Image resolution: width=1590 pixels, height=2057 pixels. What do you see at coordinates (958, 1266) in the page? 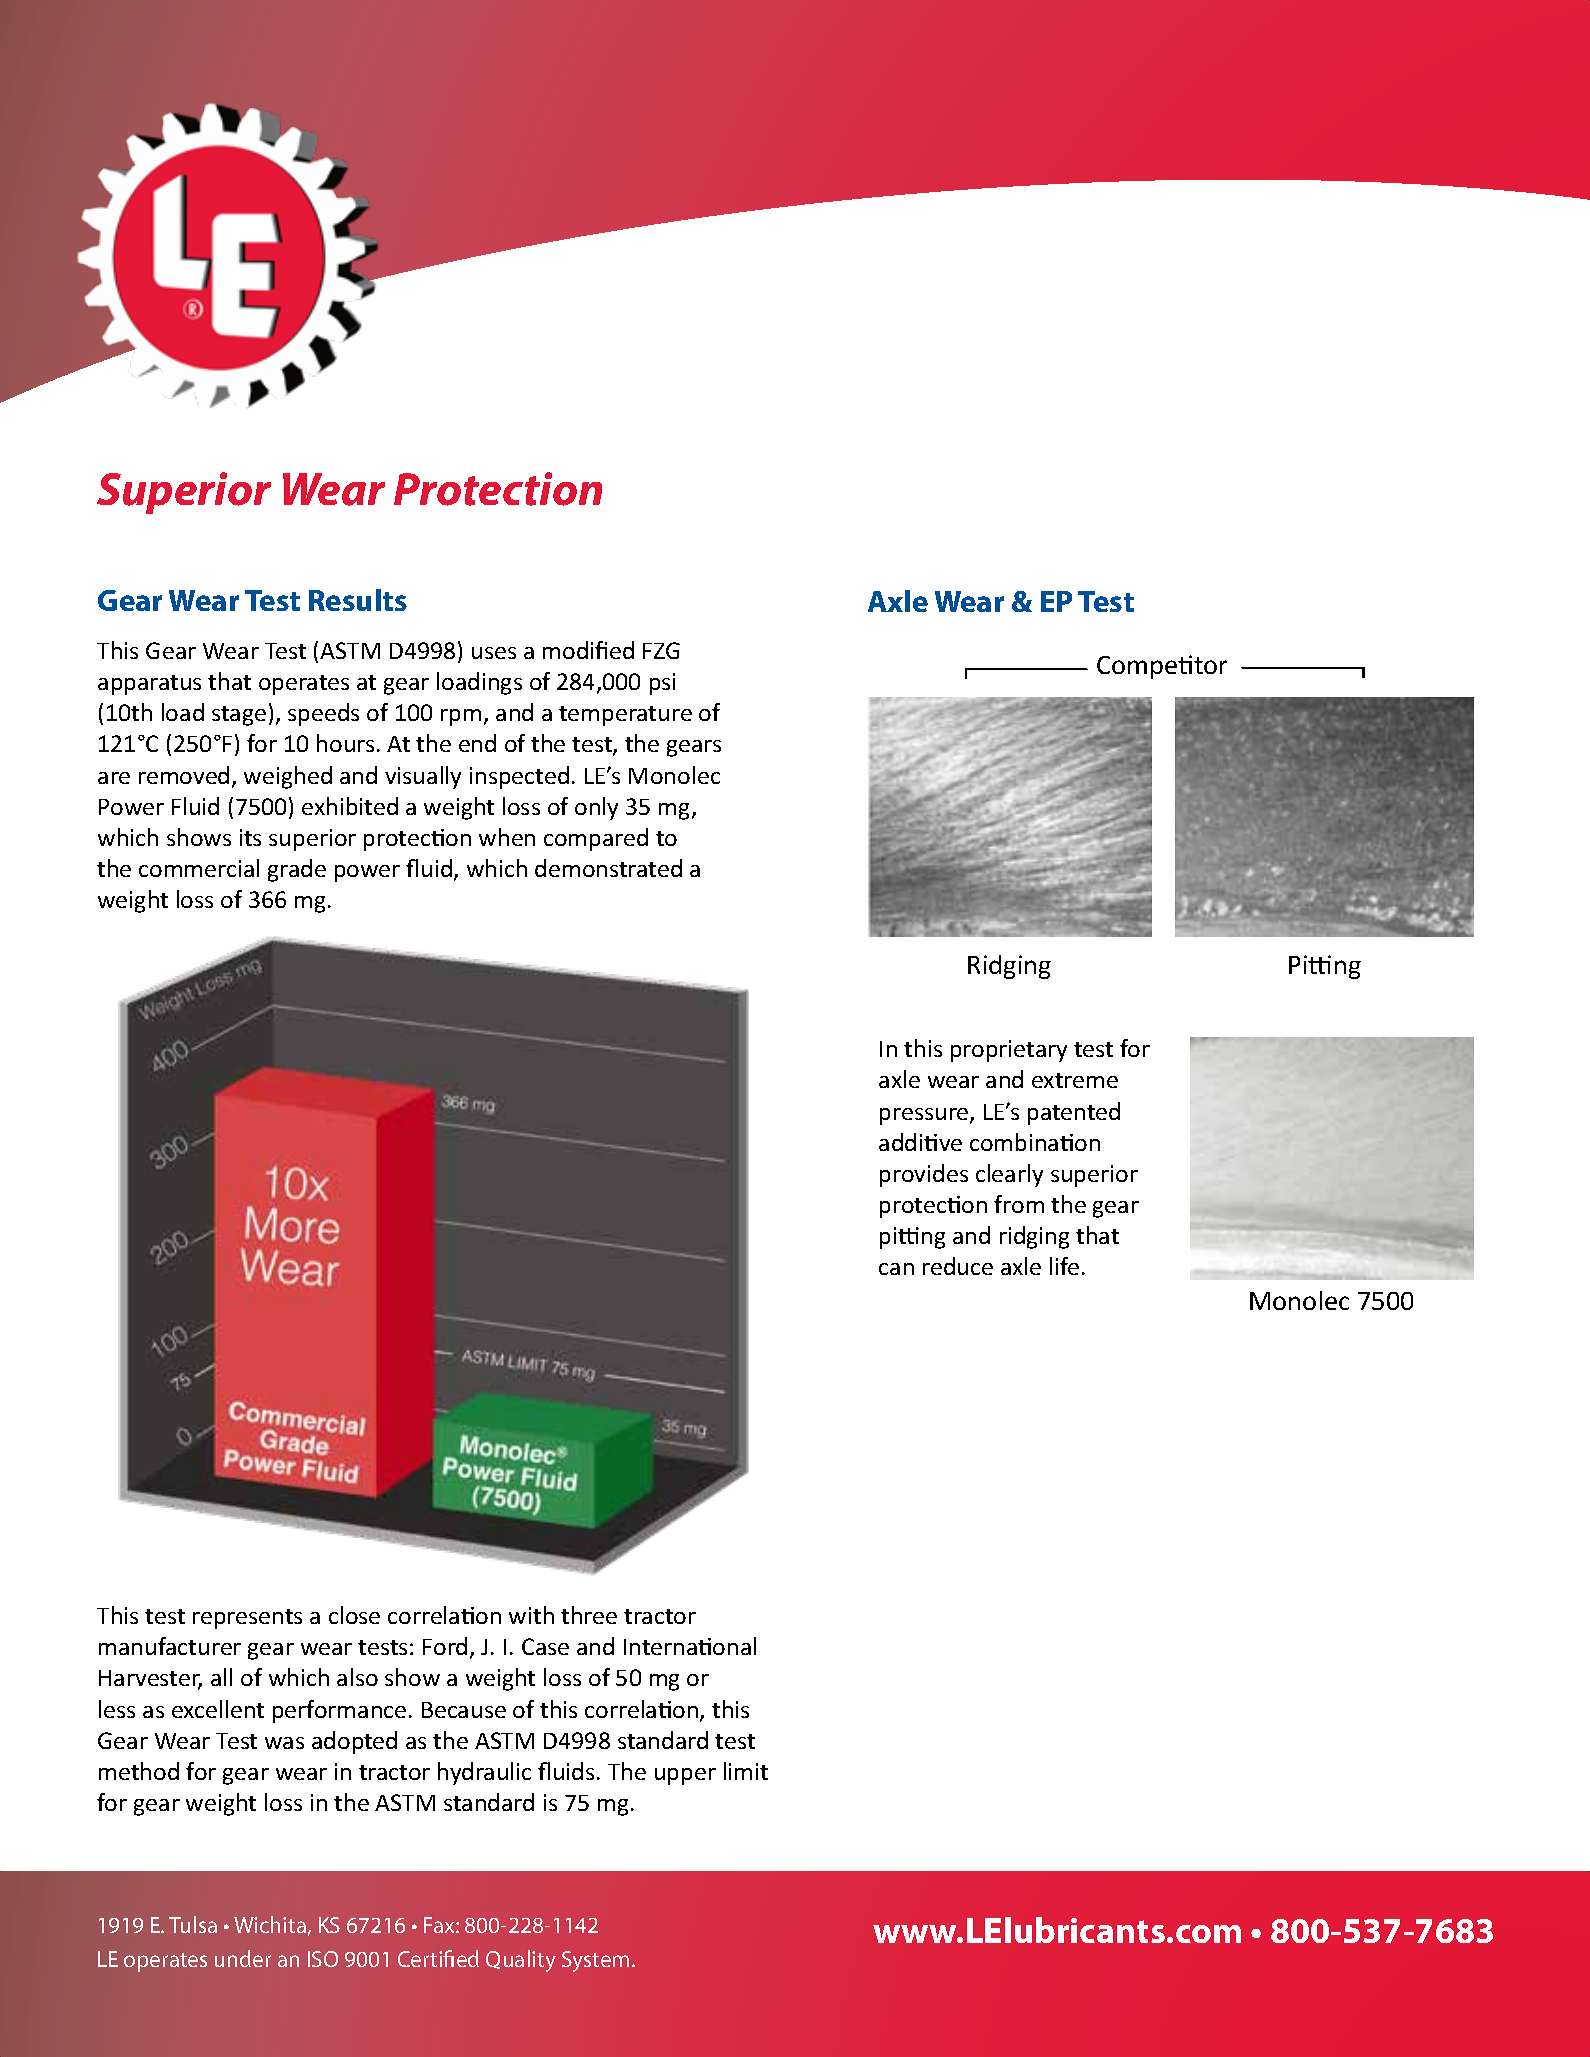
I see `reduce` at bounding box center [958, 1266].
